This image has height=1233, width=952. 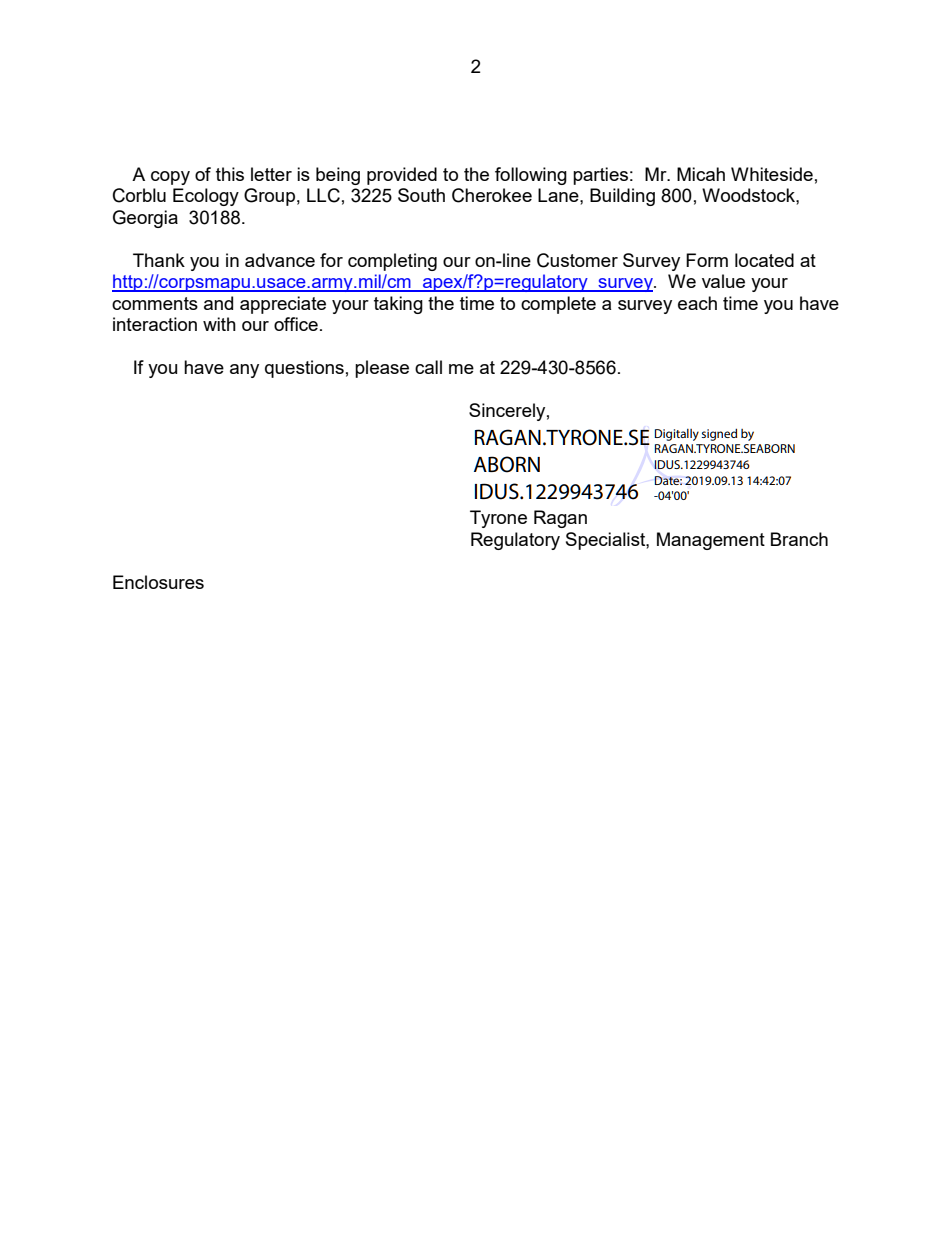 I want to click on Micah, so click(x=701, y=174).
